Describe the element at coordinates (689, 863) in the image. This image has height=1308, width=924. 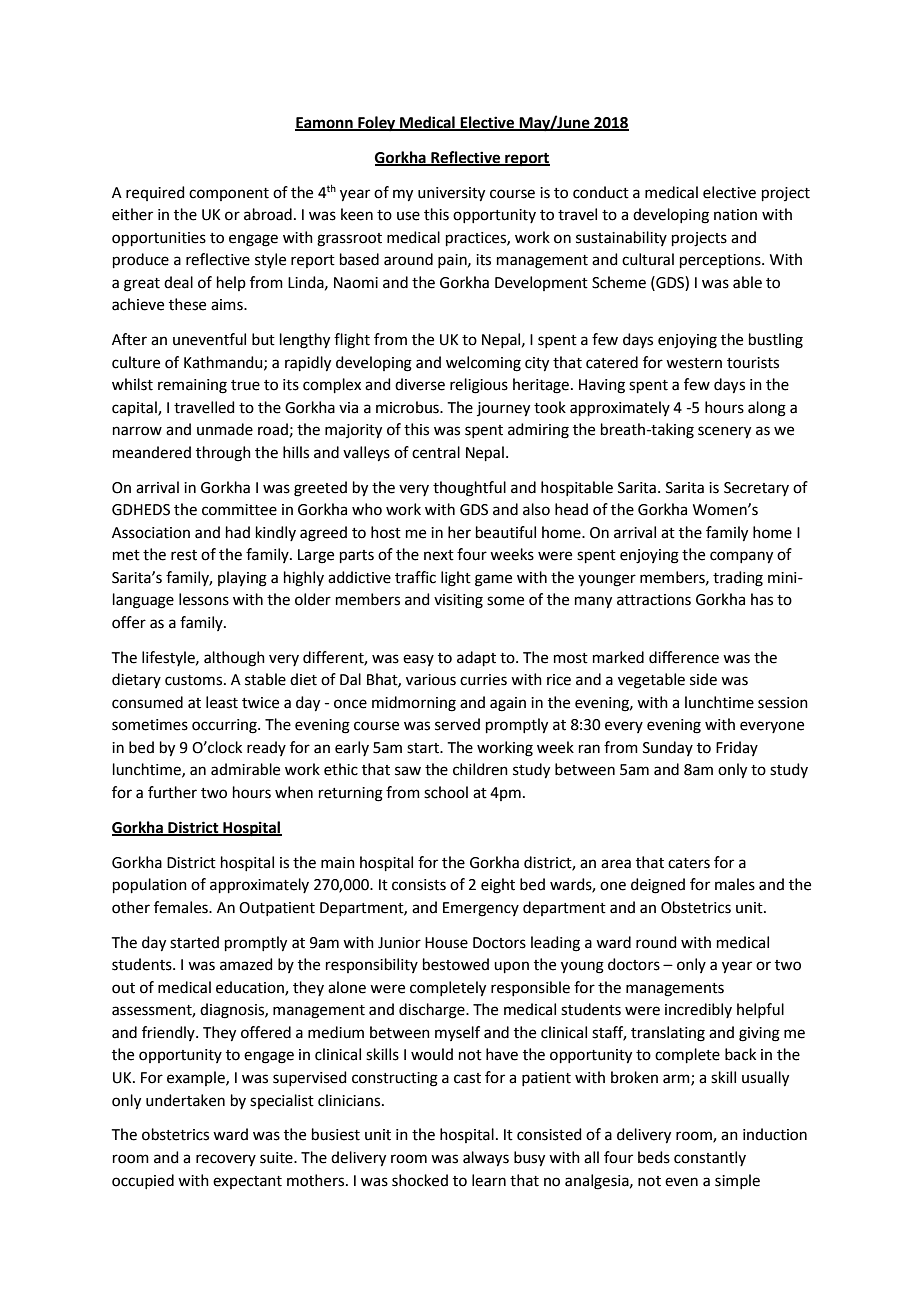
I see `caters` at that location.
